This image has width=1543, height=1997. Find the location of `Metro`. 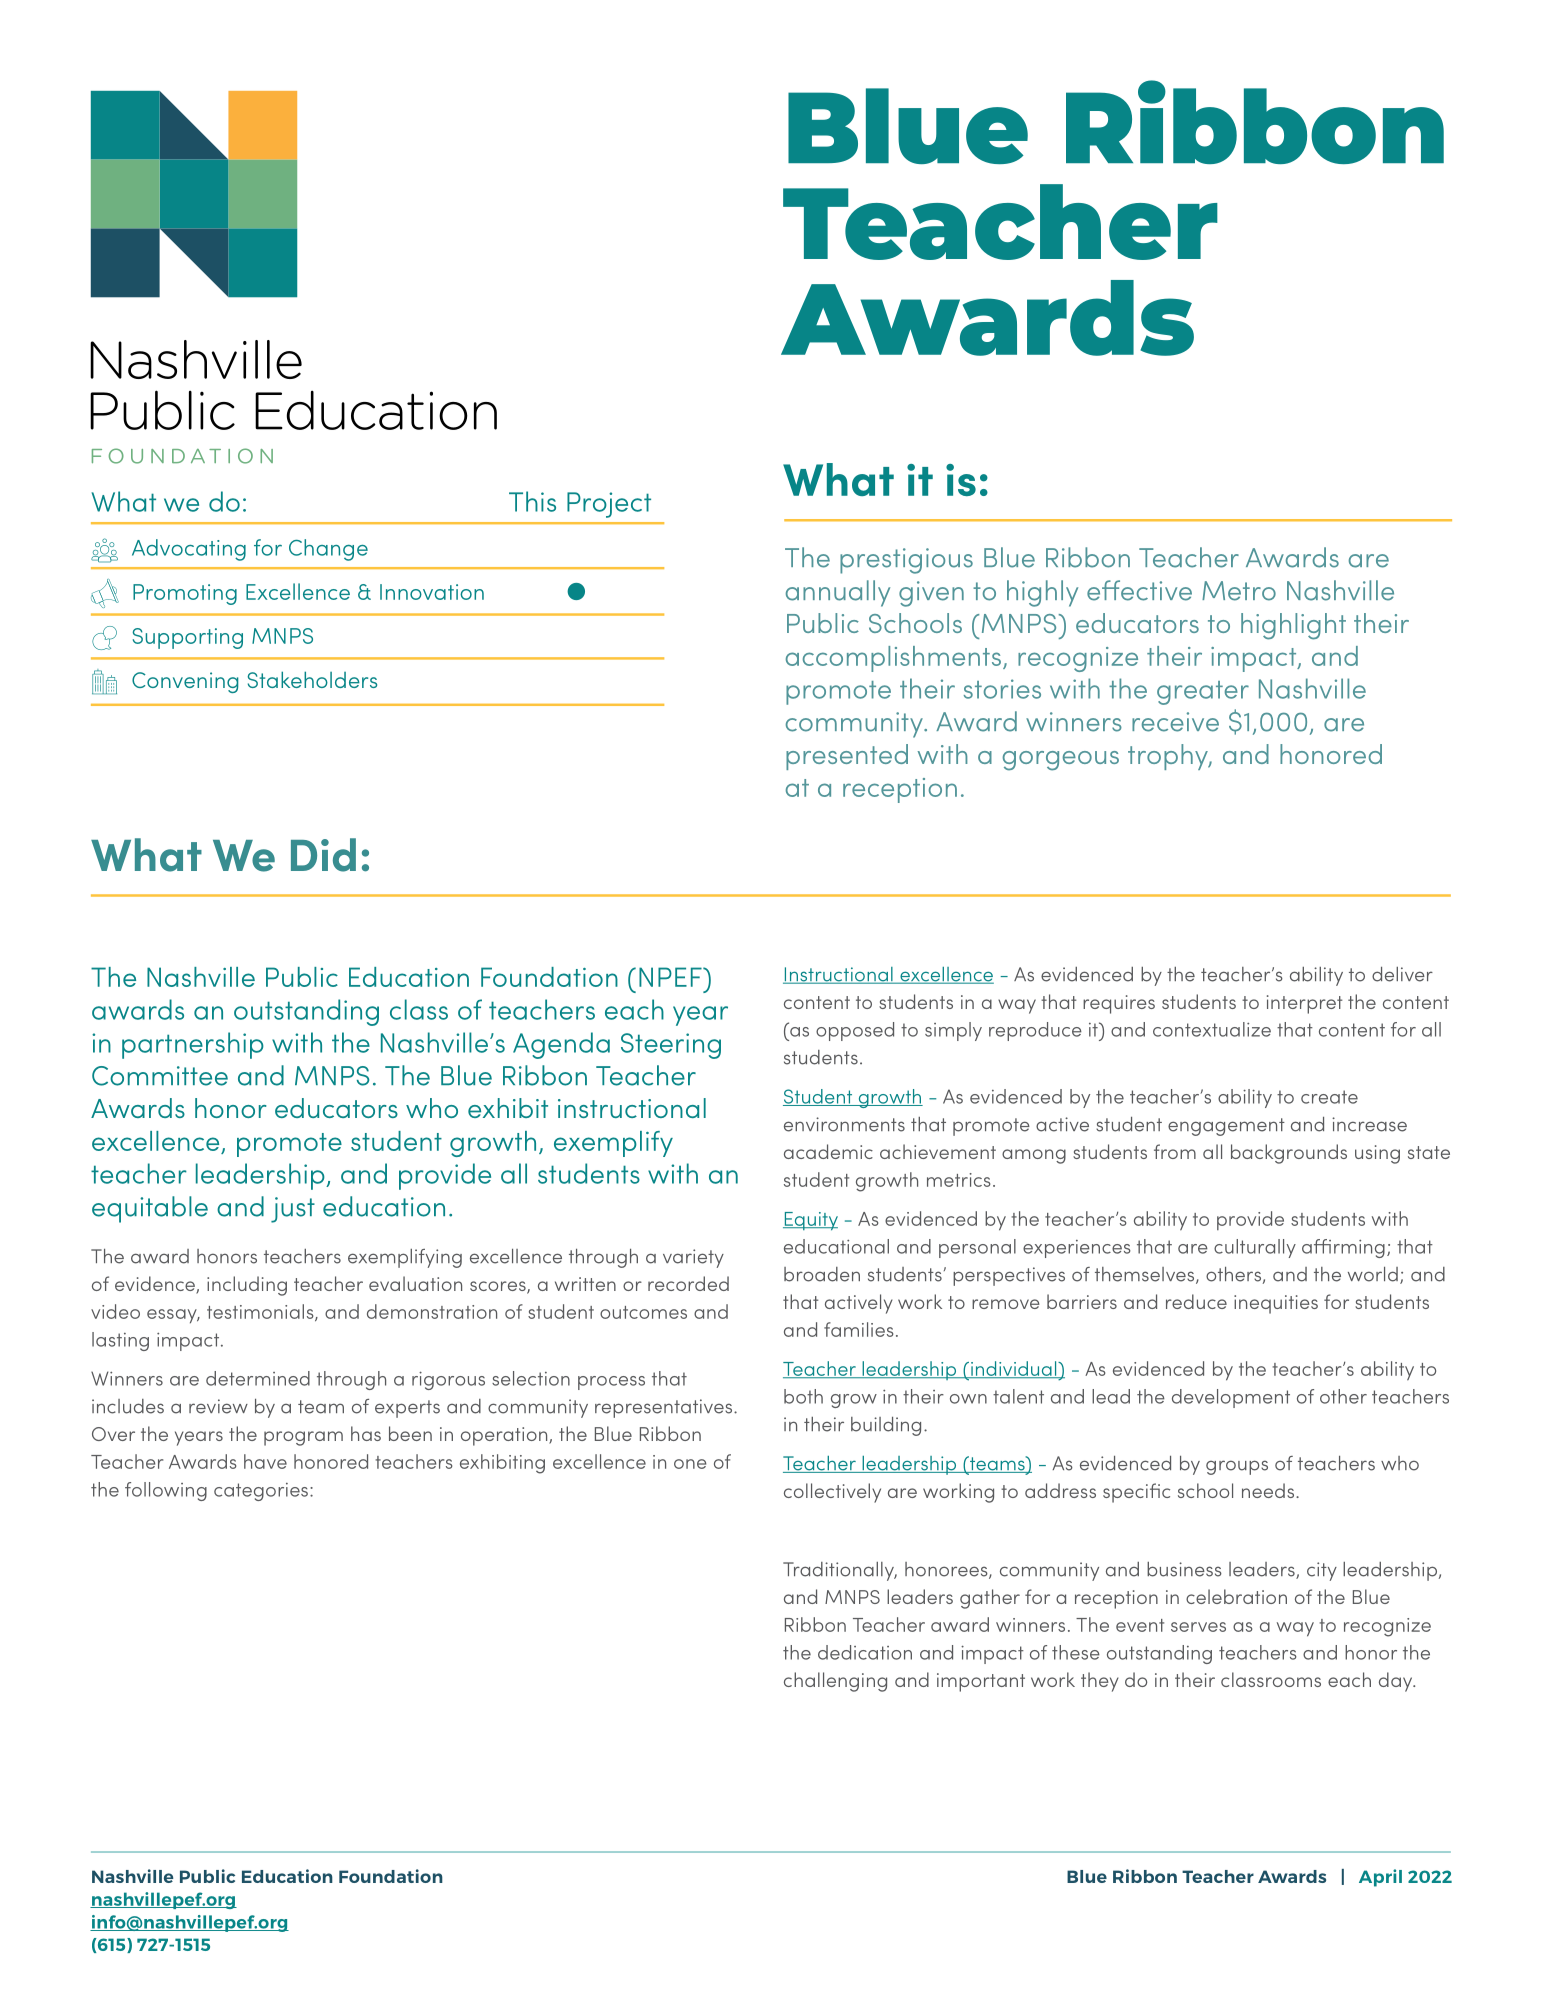

Metro is located at coordinates (1239, 591).
